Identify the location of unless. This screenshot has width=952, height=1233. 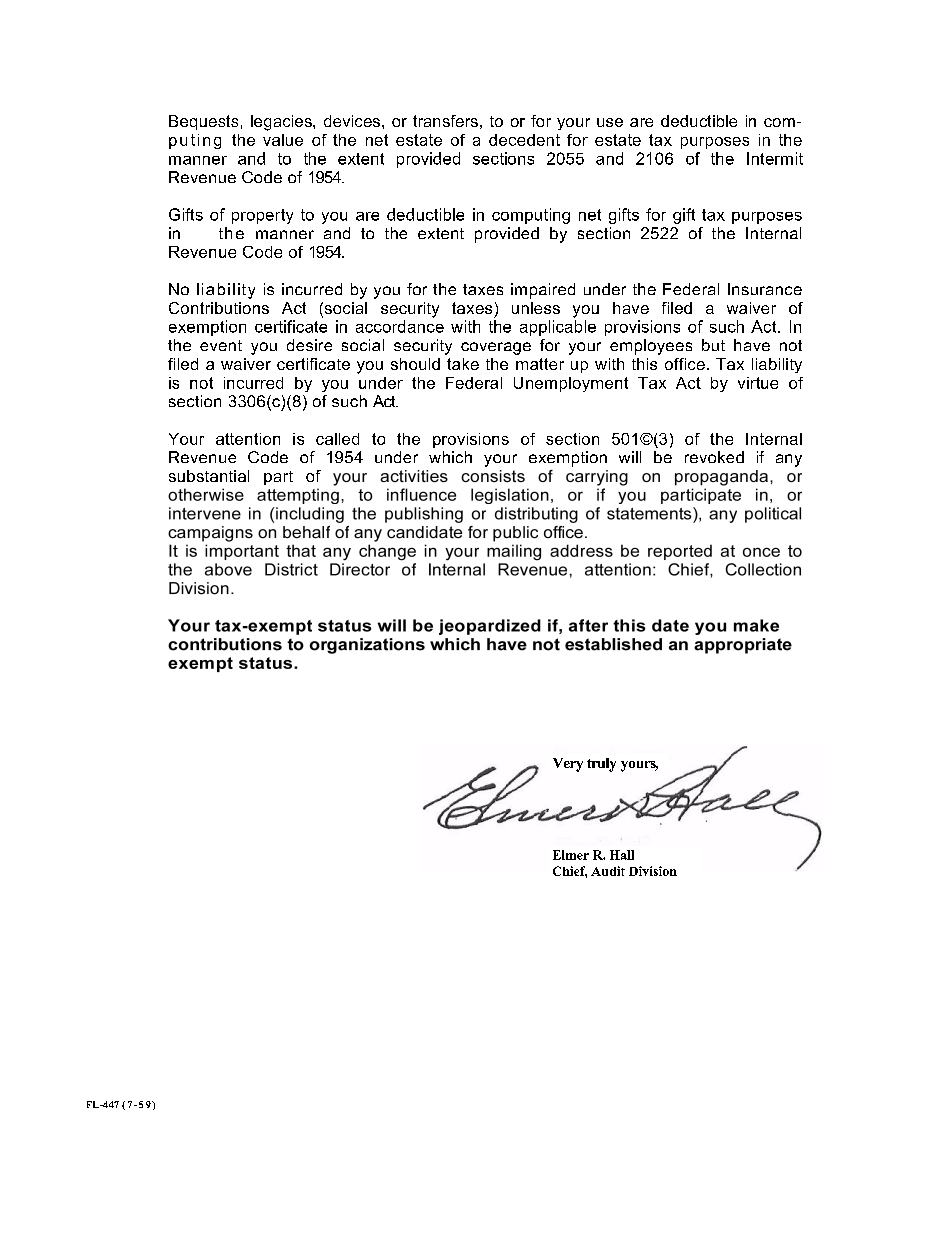
(536, 308).
